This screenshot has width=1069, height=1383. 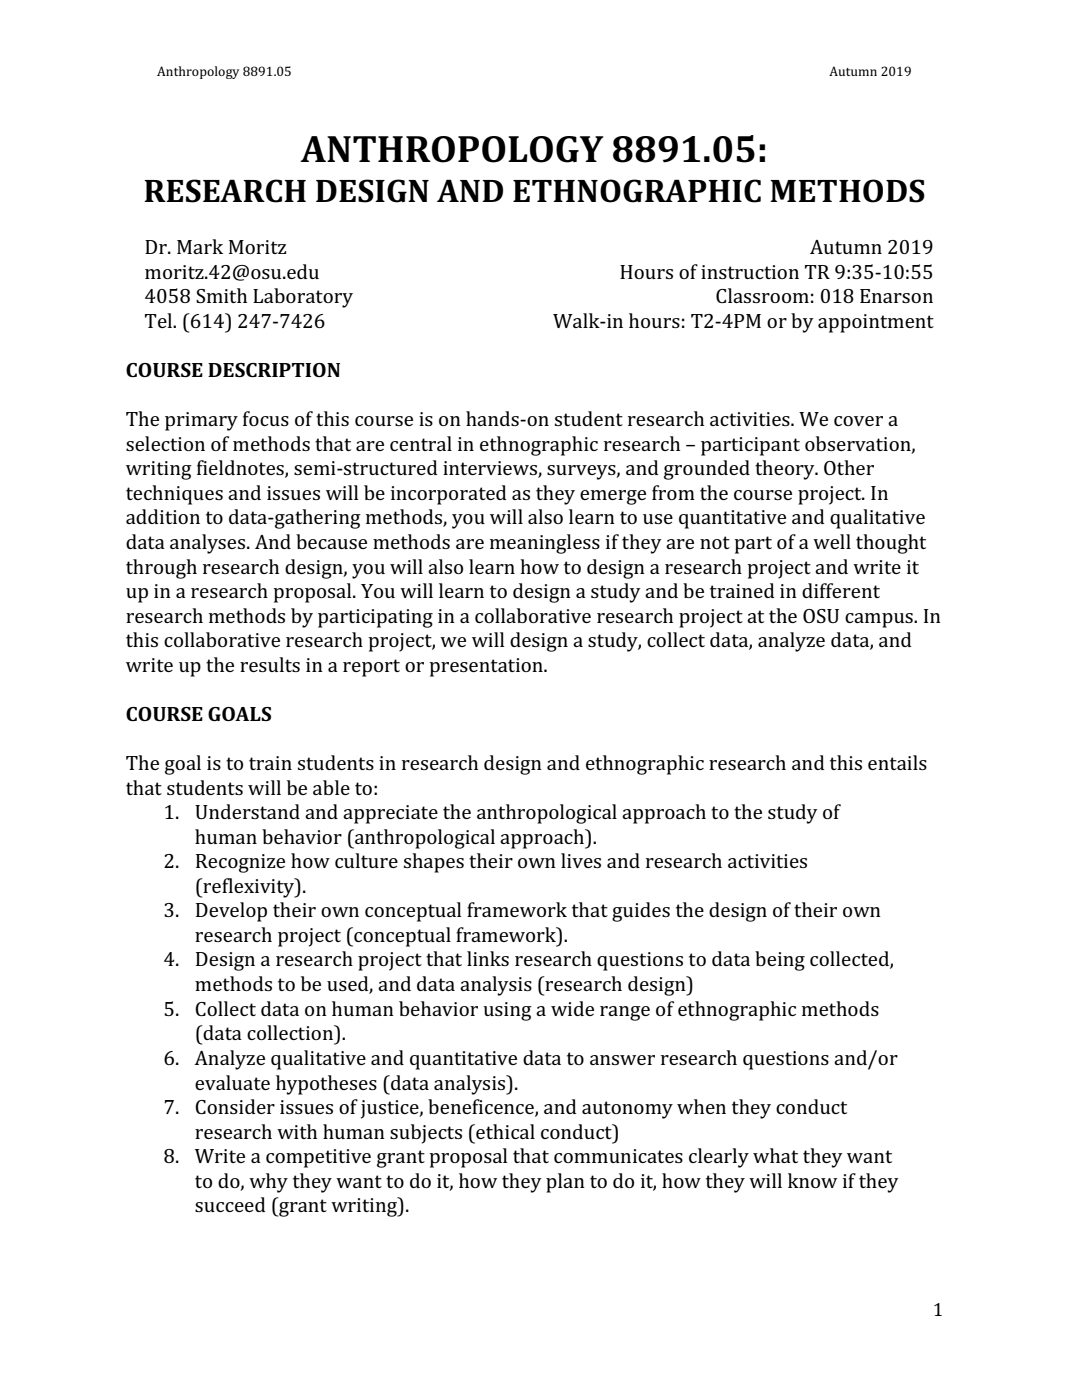 What do you see at coordinates (209, 544) in the screenshot?
I see `analyses` at bounding box center [209, 544].
